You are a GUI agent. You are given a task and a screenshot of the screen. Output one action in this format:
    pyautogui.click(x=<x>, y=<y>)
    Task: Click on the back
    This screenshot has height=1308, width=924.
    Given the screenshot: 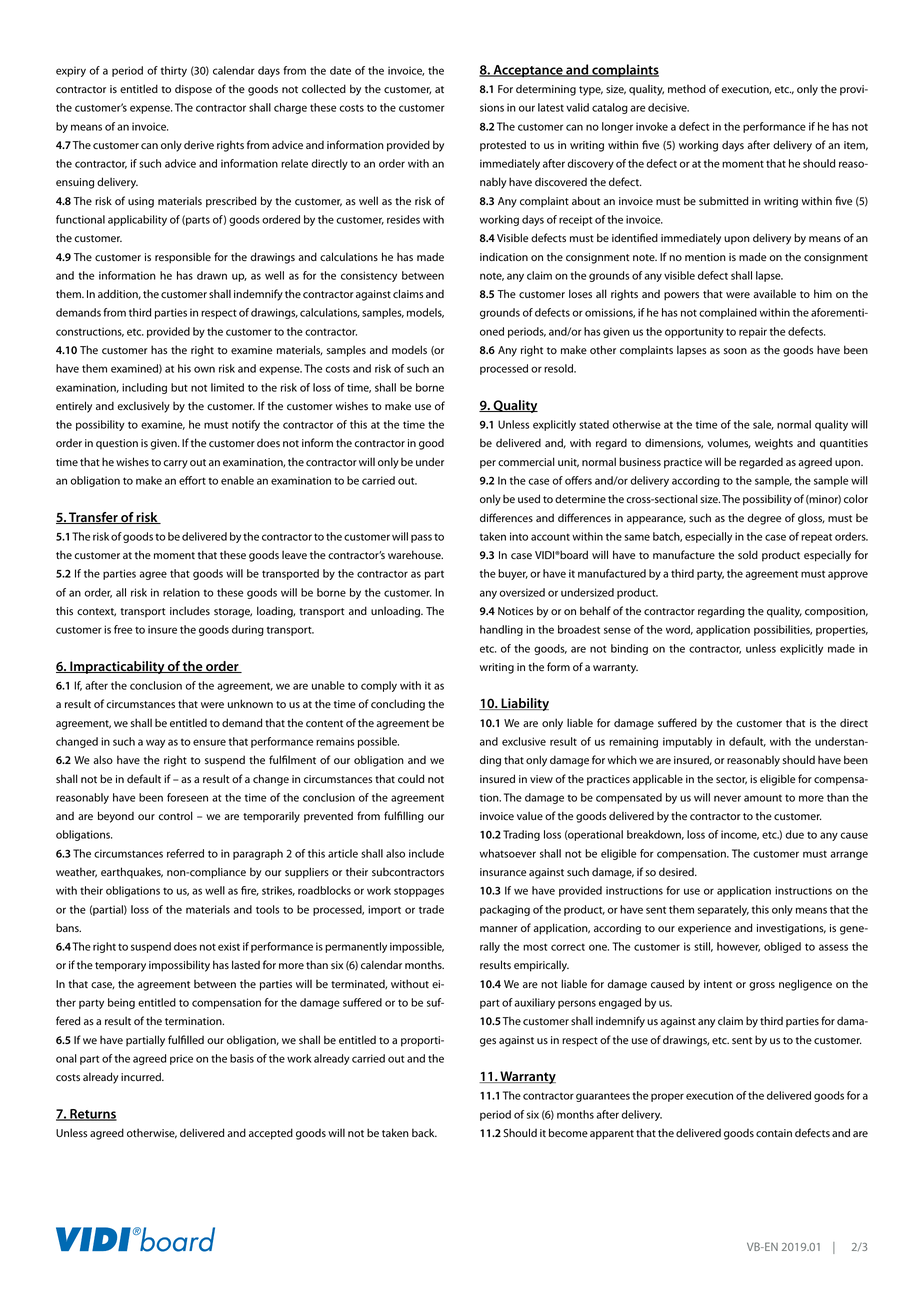 What is the action you would take?
    pyautogui.click(x=424, y=1132)
